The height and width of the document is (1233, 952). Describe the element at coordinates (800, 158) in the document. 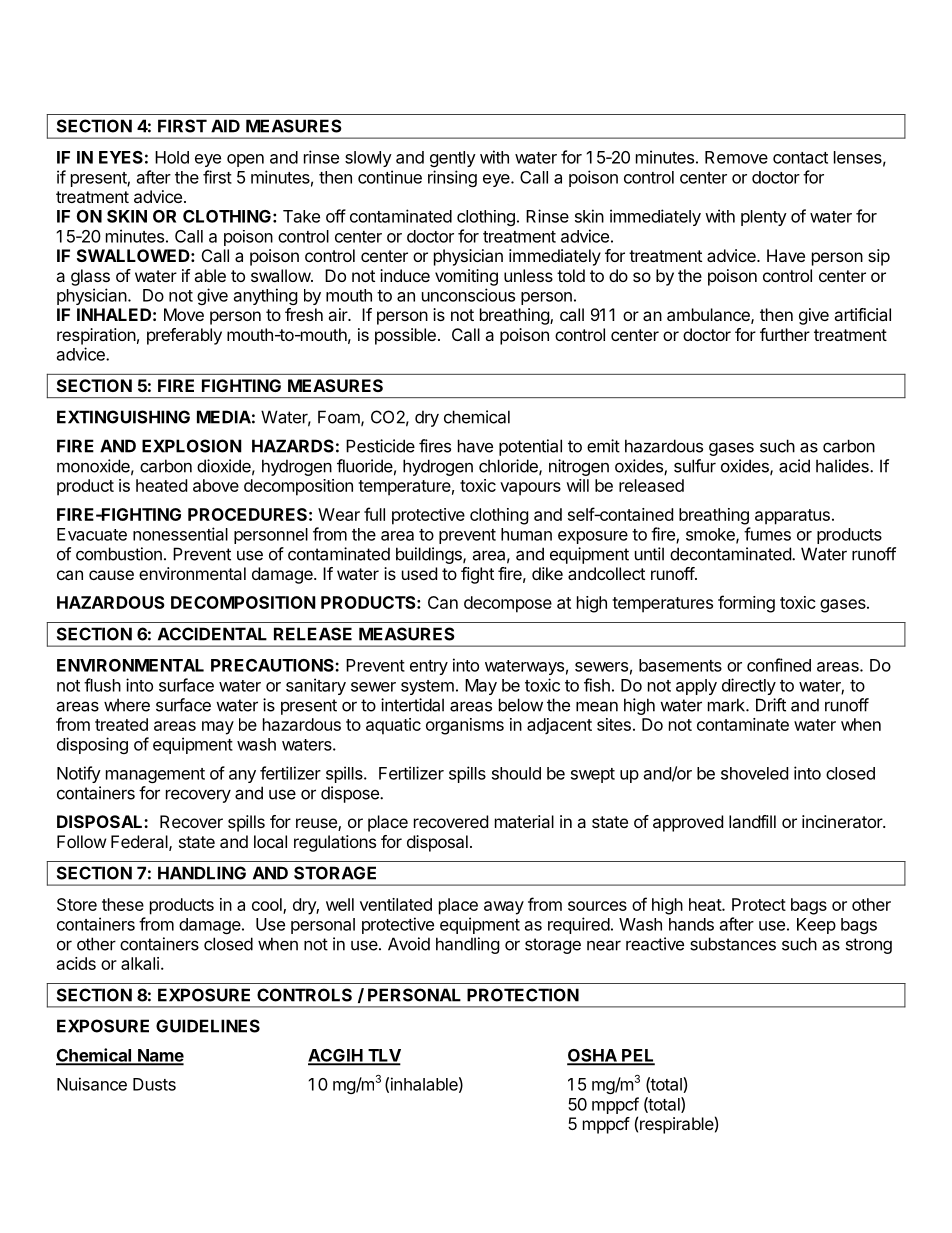

I see `contact` at that location.
